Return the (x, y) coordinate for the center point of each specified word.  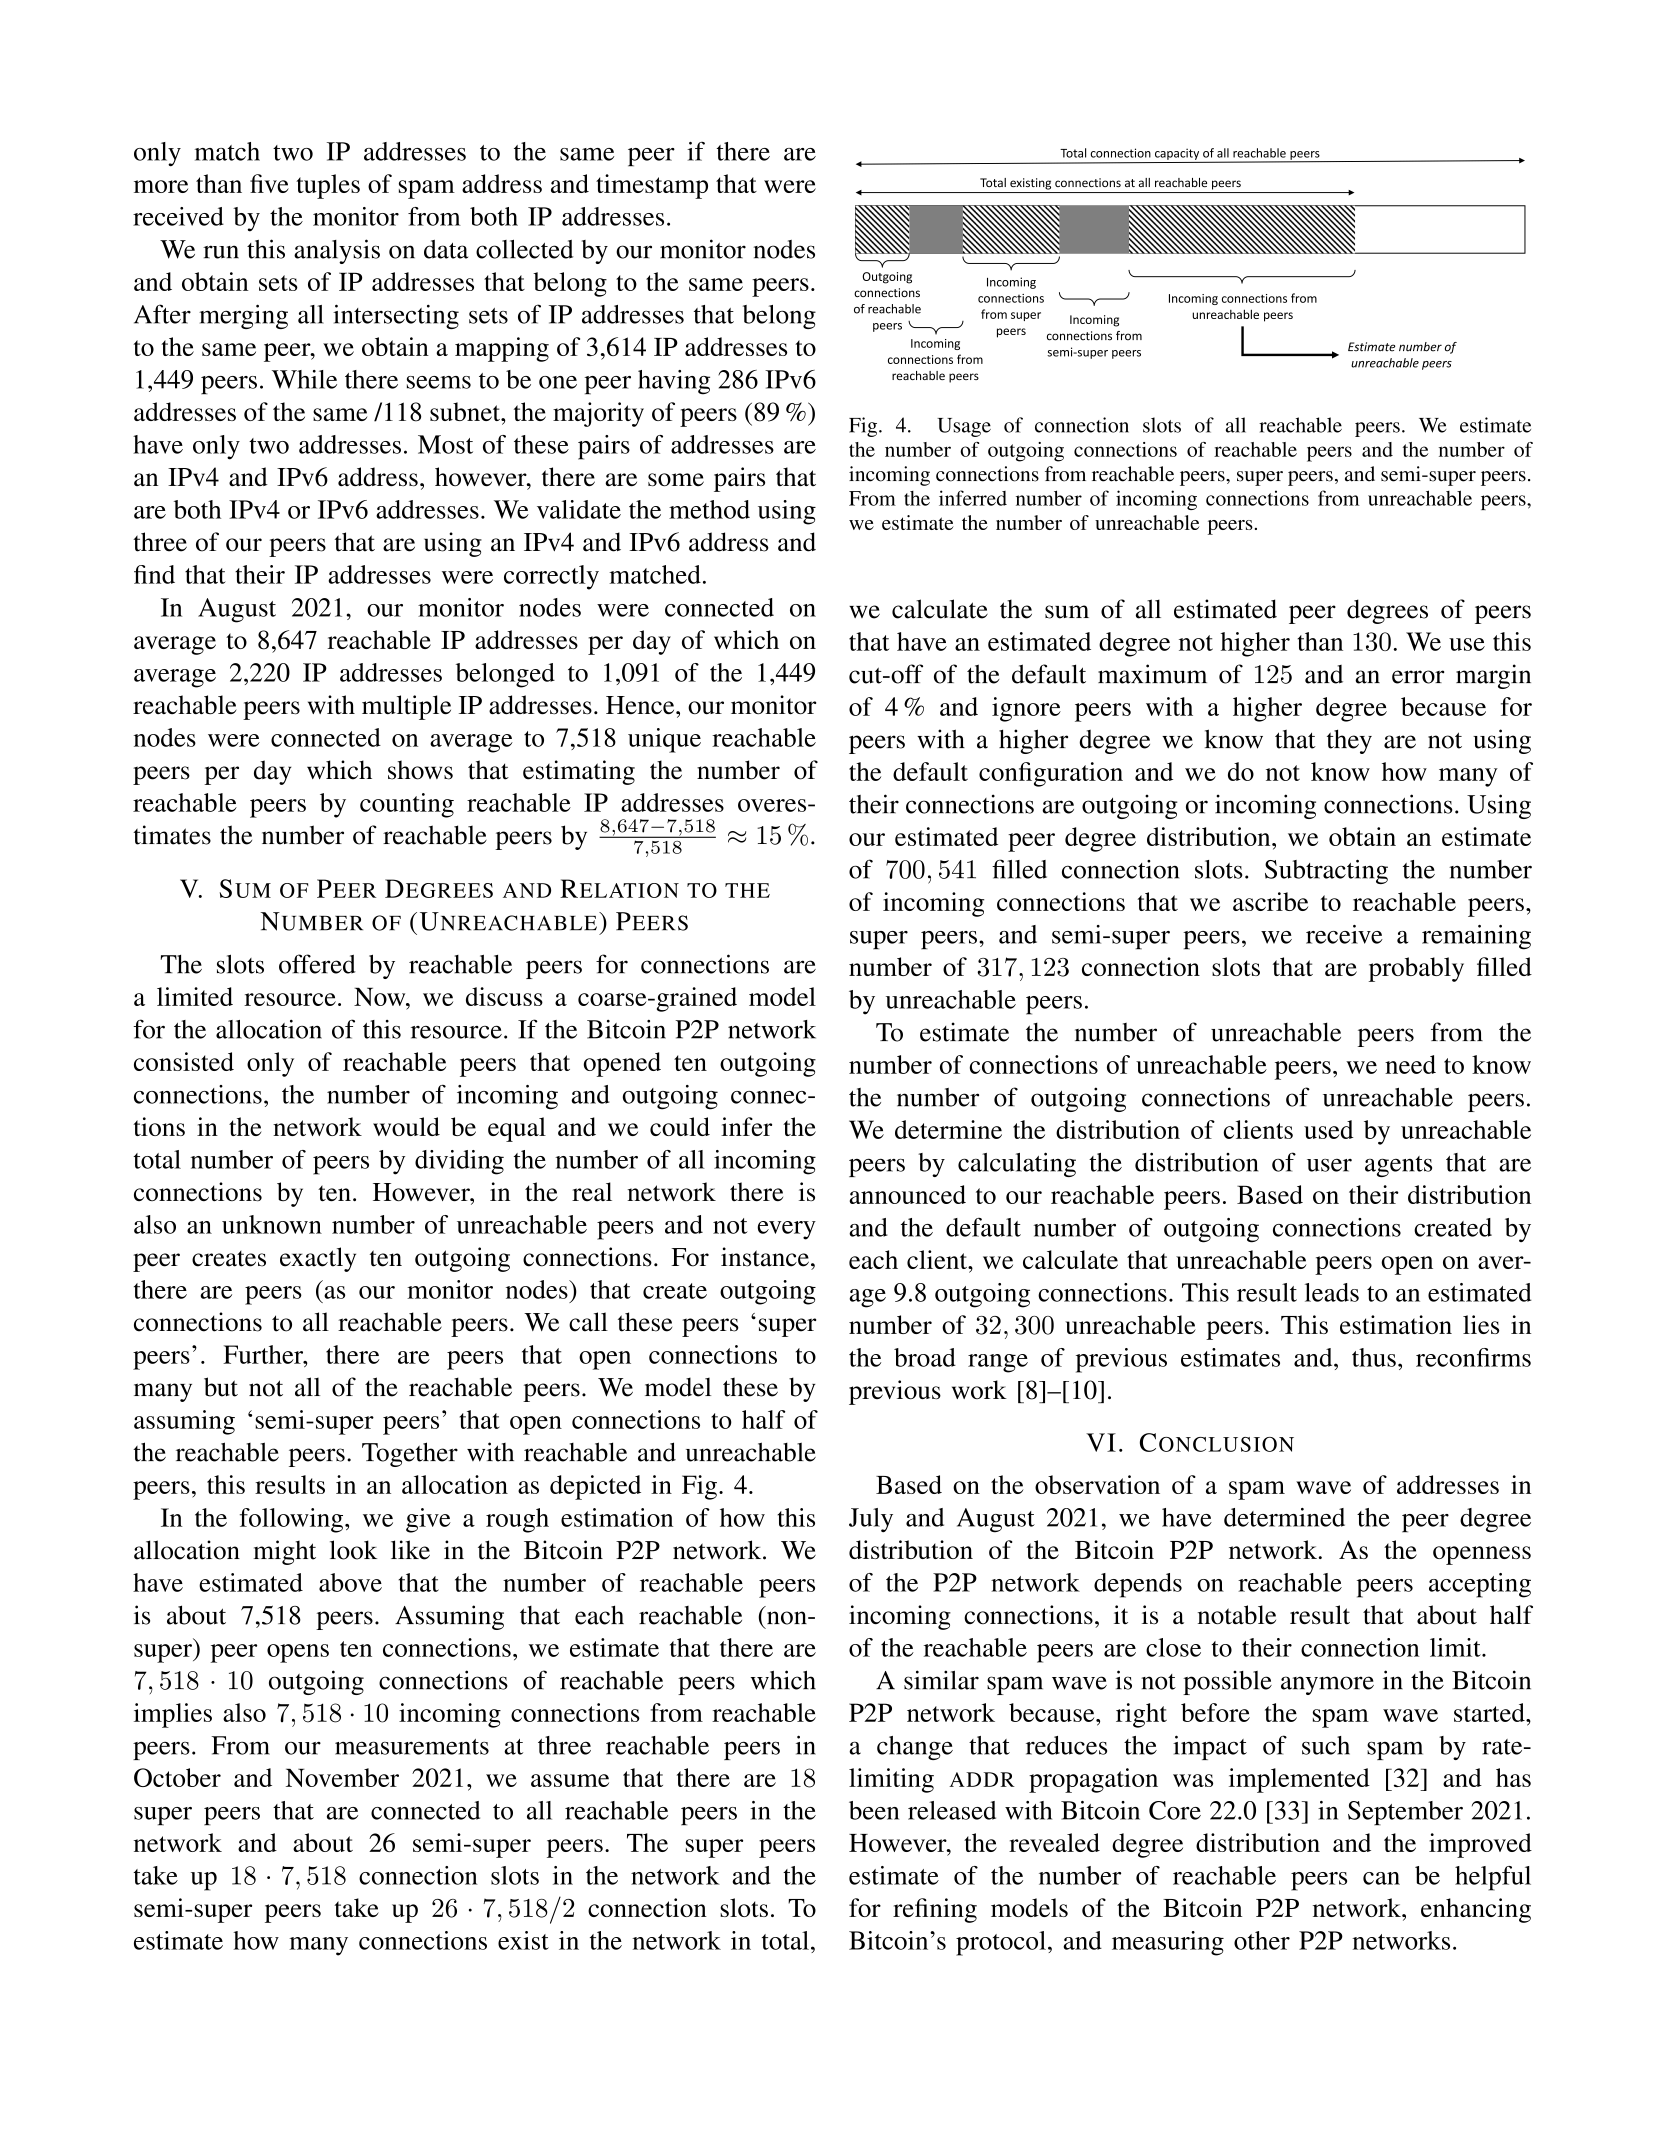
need (1410, 1064)
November (342, 1777)
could (680, 1126)
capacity (1177, 154)
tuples (328, 186)
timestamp (652, 186)
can (1381, 1878)
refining (935, 1910)
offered (317, 964)
